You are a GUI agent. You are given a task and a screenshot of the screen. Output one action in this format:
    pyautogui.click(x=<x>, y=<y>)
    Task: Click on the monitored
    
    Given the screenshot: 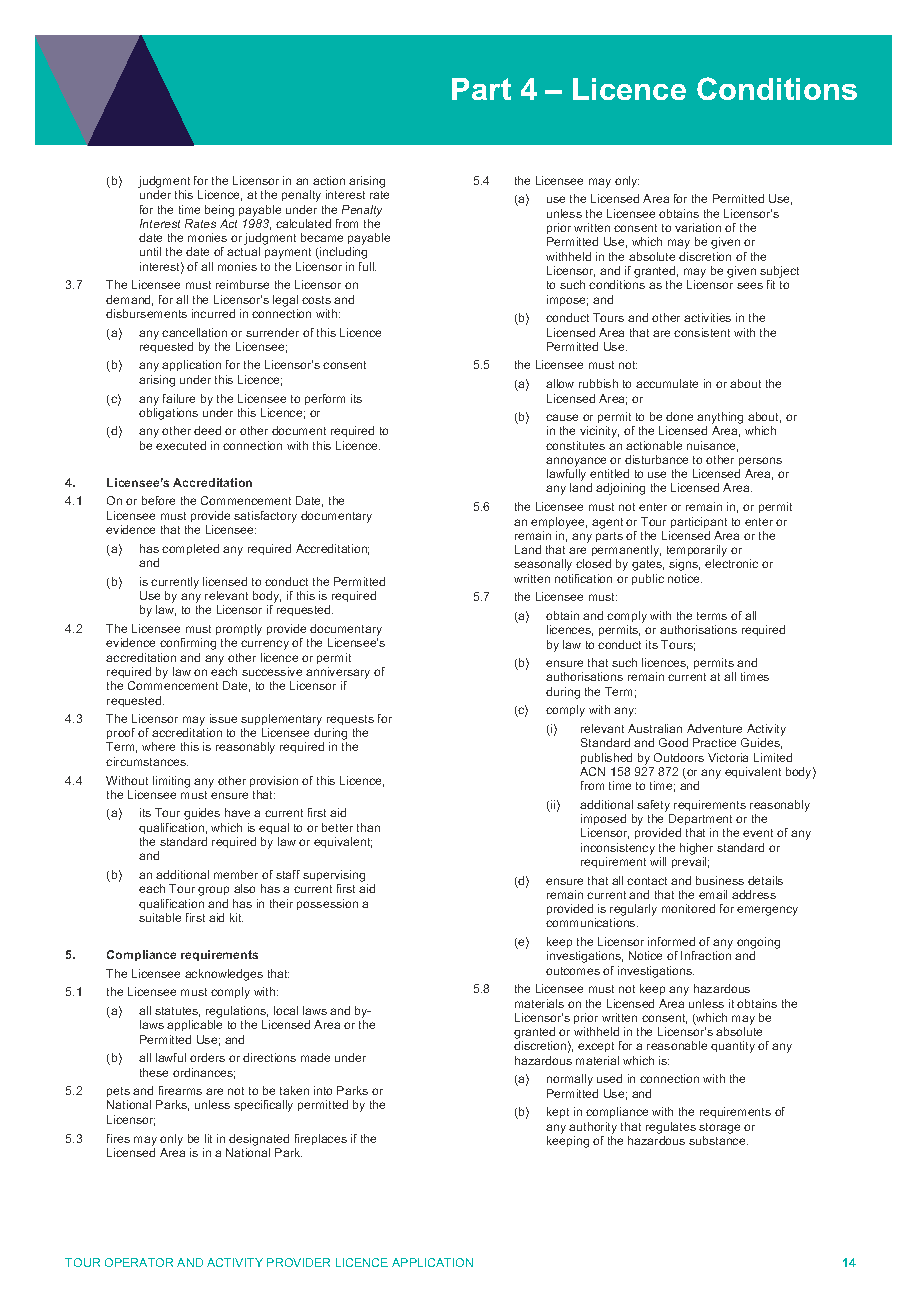 What is the action you would take?
    pyautogui.click(x=688, y=908)
